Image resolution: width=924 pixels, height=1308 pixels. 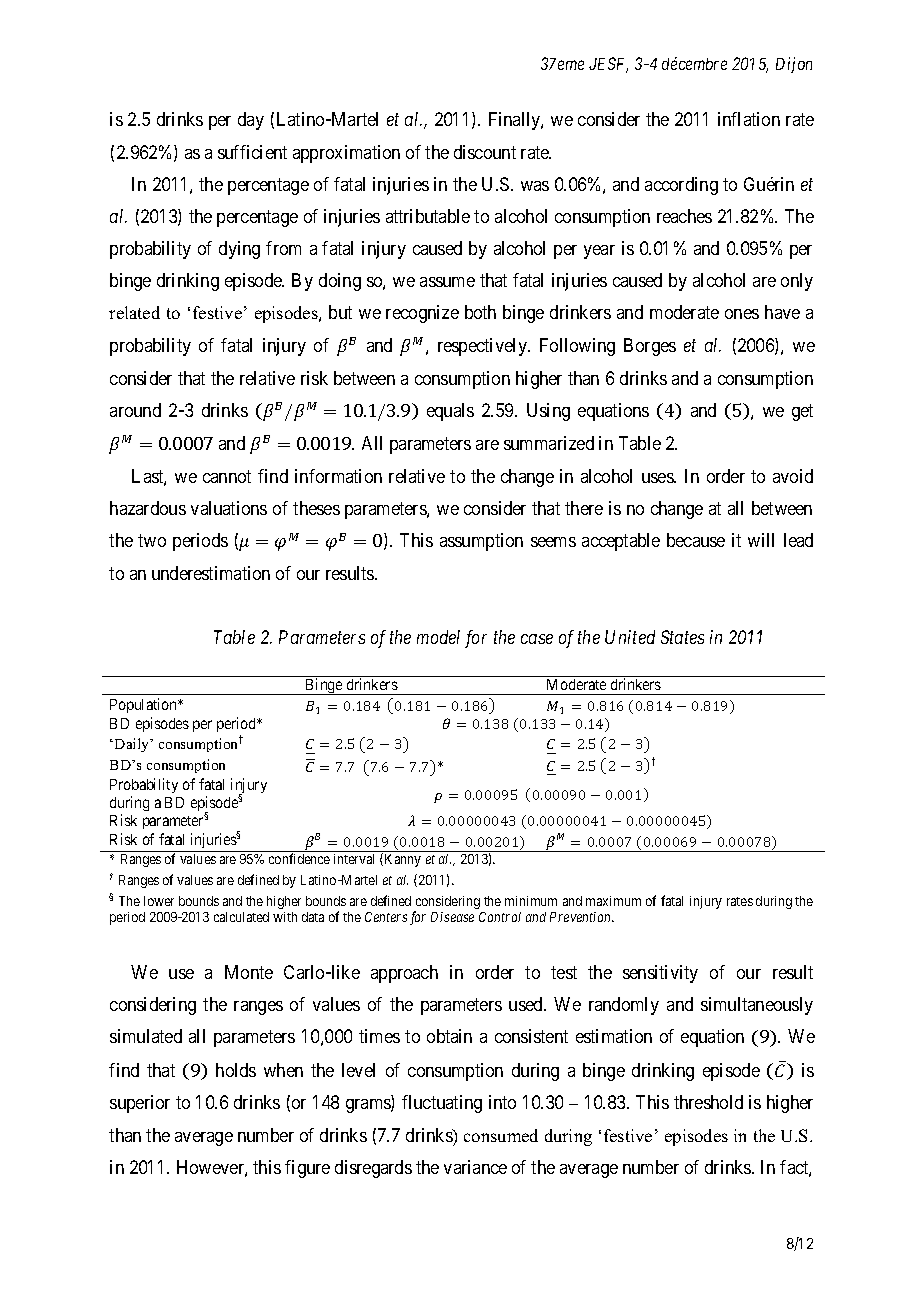 What do you see at coordinates (236, 1070) in the screenshot?
I see `holds` at bounding box center [236, 1070].
